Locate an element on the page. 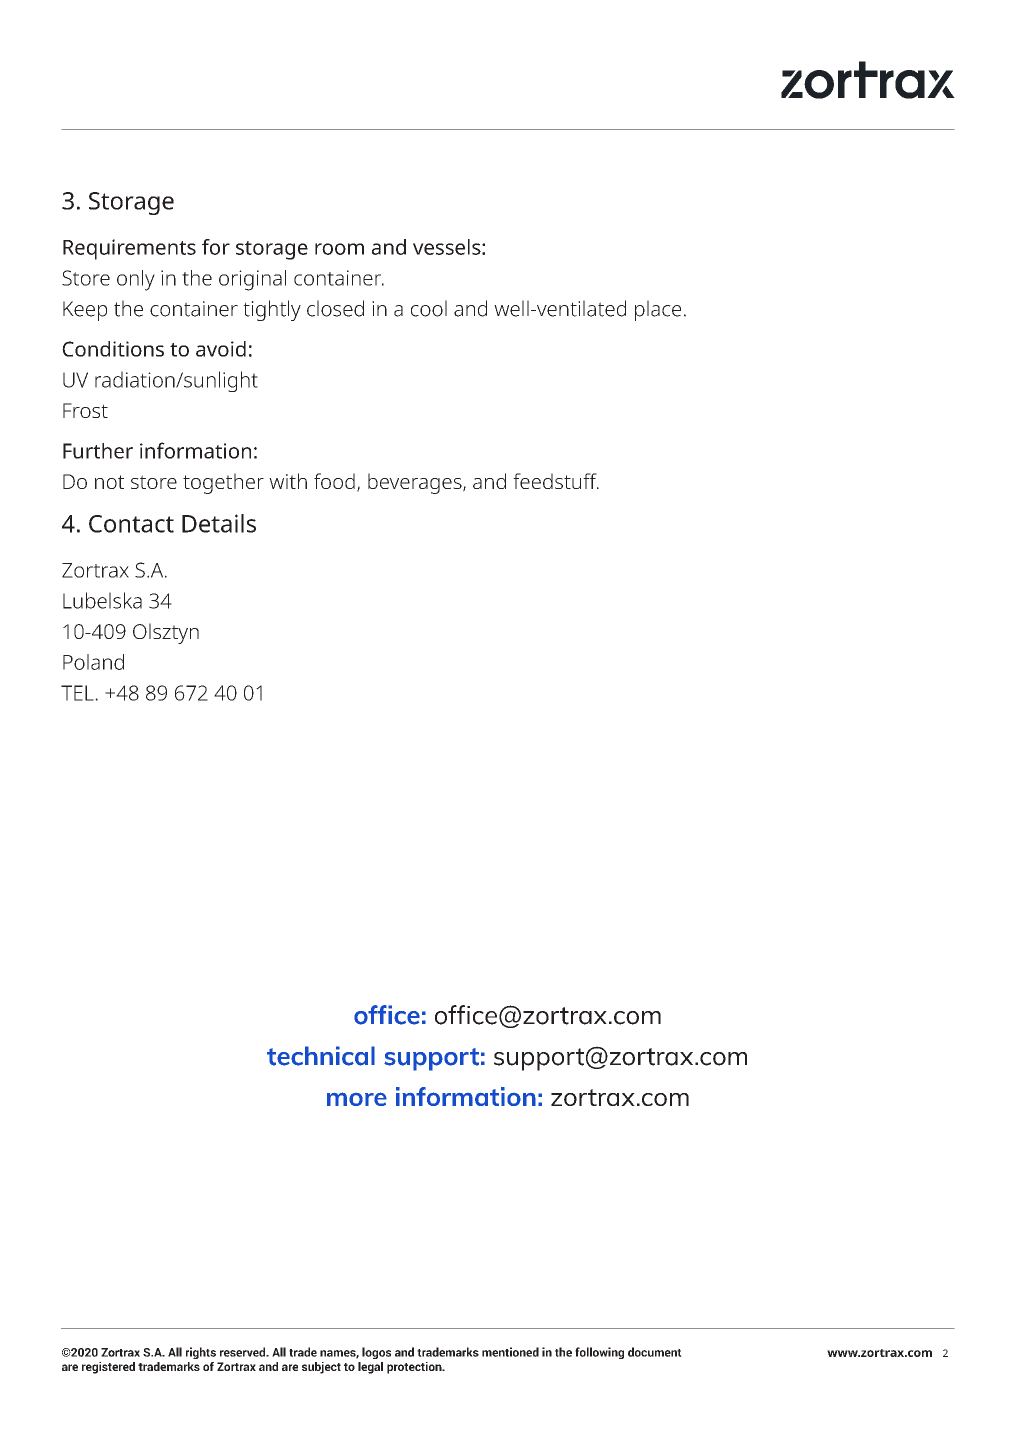 The image size is (1016, 1437). place is located at coordinates (658, 310).
